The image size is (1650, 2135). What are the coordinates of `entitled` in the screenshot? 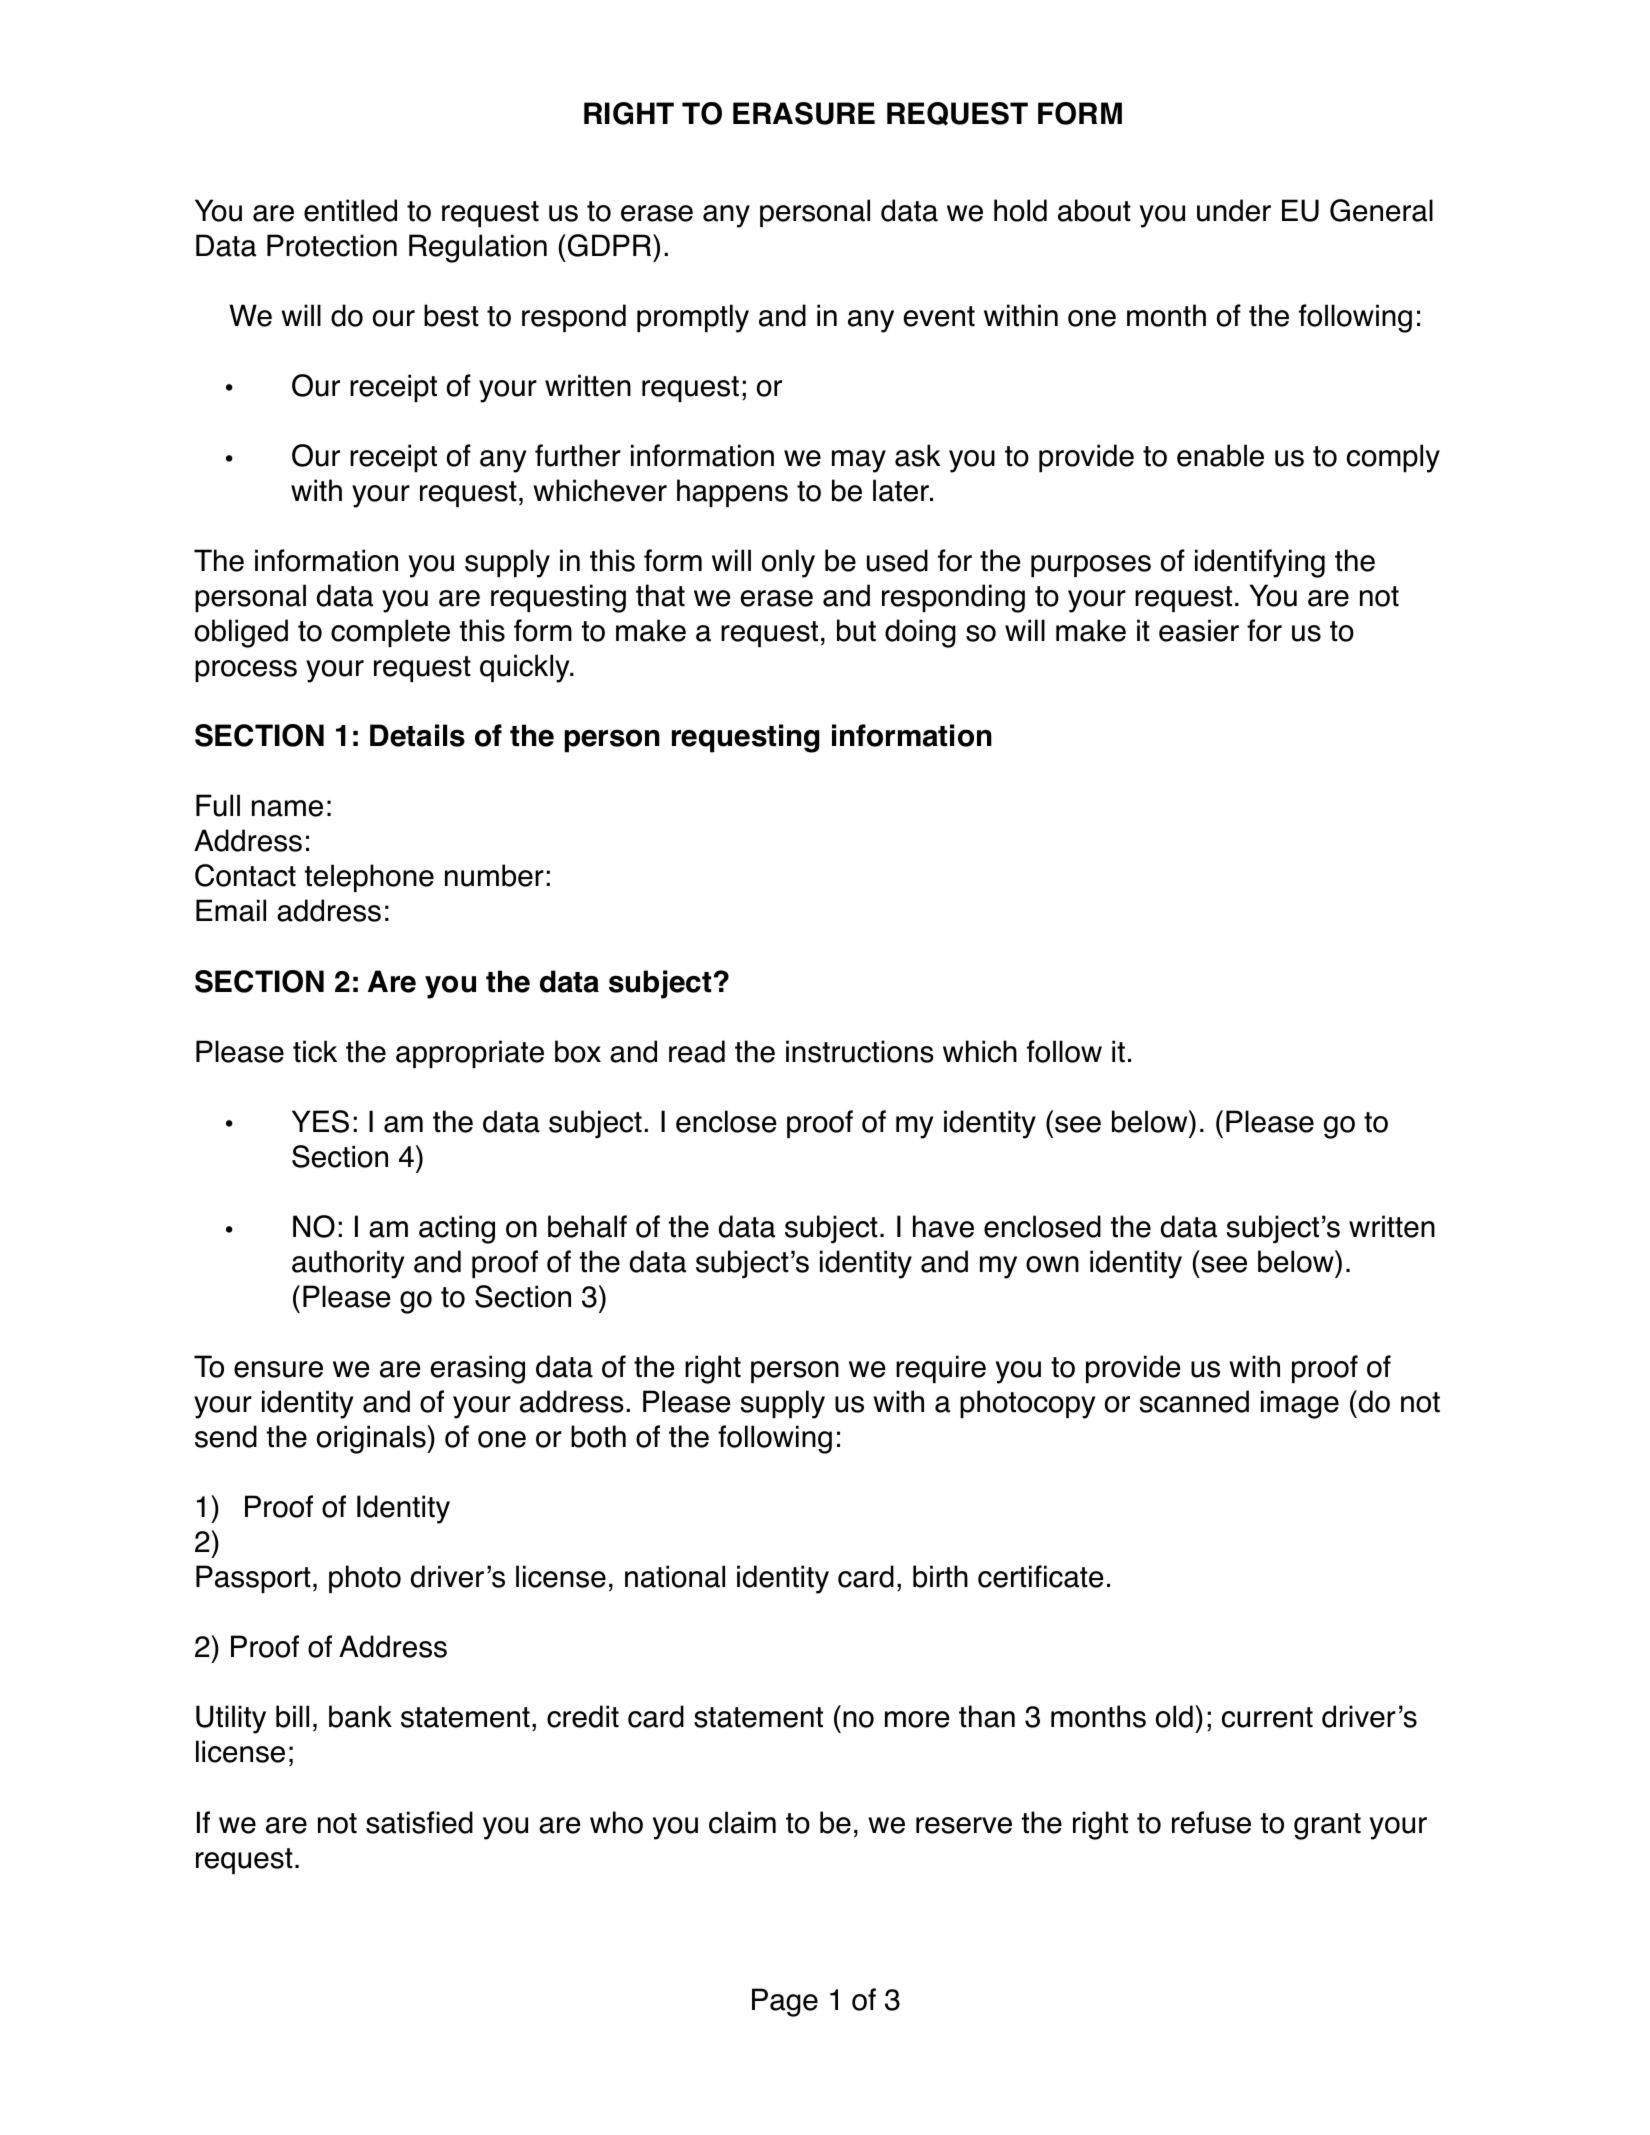 It's located at (350, 210).
